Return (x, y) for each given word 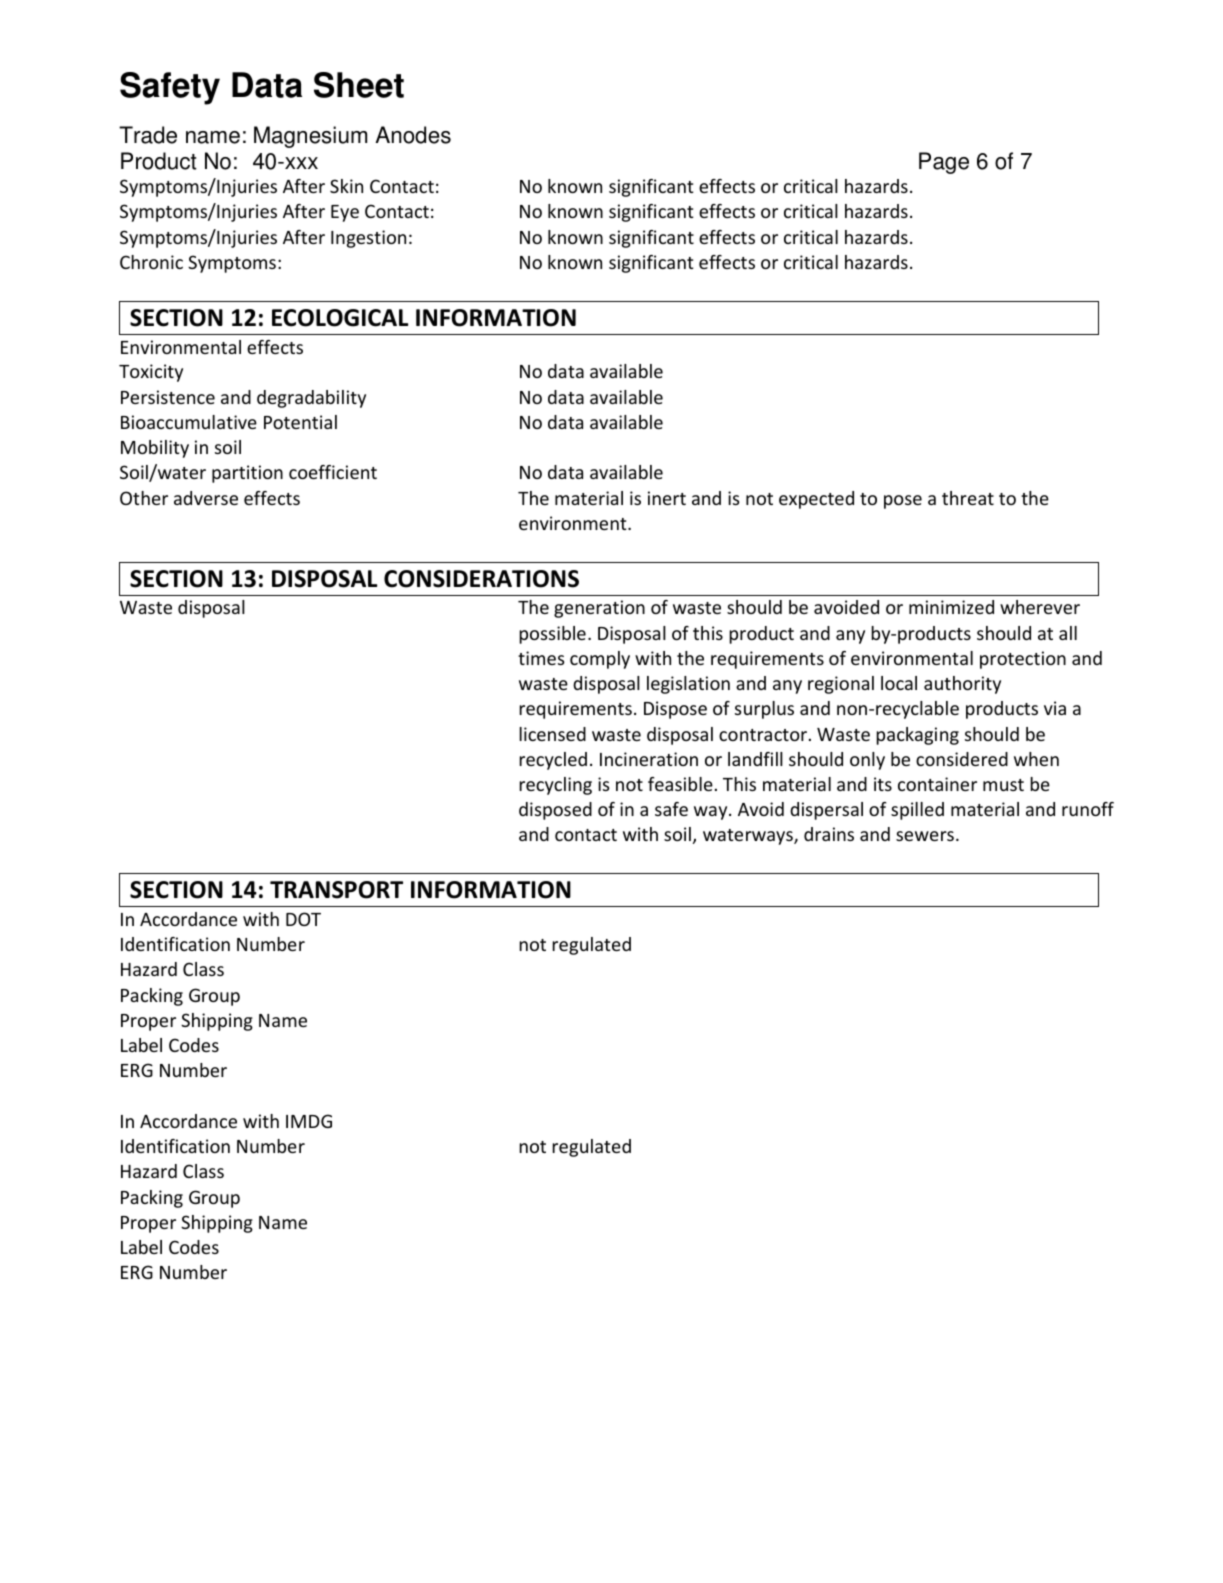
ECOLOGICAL (340, 318)
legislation (688, 685)
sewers (925, 836)
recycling (555, 786)
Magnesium (310, 137)
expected (816, 500)
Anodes (413, 135)
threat (968, 498)
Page (944, 163)
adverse (206, 498)
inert (667, 498)
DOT (303, 919)
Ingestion (368, 239)
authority (962, 685)
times (541, 658)
